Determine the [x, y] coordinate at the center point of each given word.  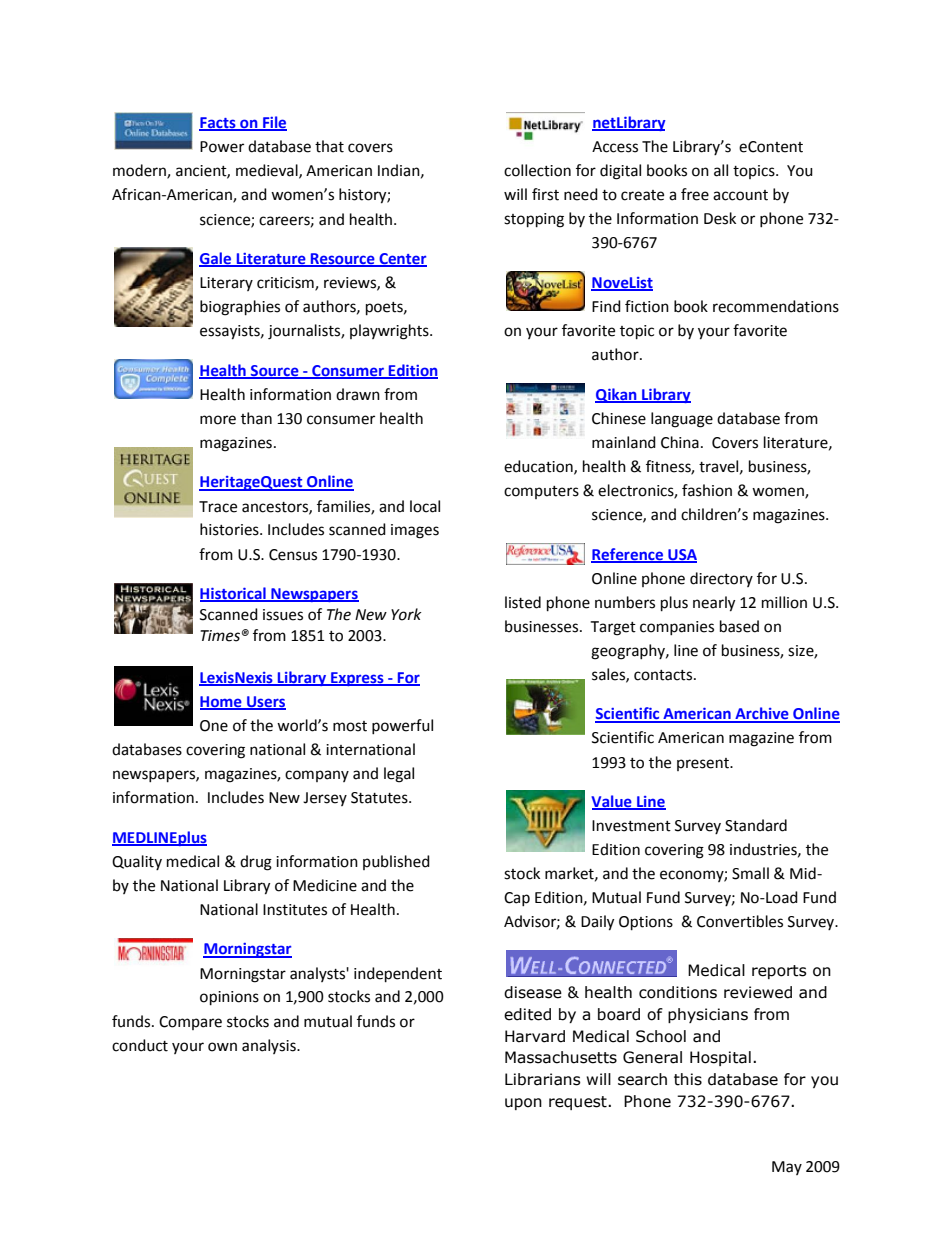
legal [399, 775]
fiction [647, 306]
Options [646, 923]
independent [398, 975]
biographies [240, 308]
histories [230, 529]
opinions [229, 998]
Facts [218, 124]
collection [537, 170]
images [415, 531]
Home [222, 702]
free [695, 194]
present [704, 764]
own [222, 1047]
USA [681, 555]
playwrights [390, 332]
